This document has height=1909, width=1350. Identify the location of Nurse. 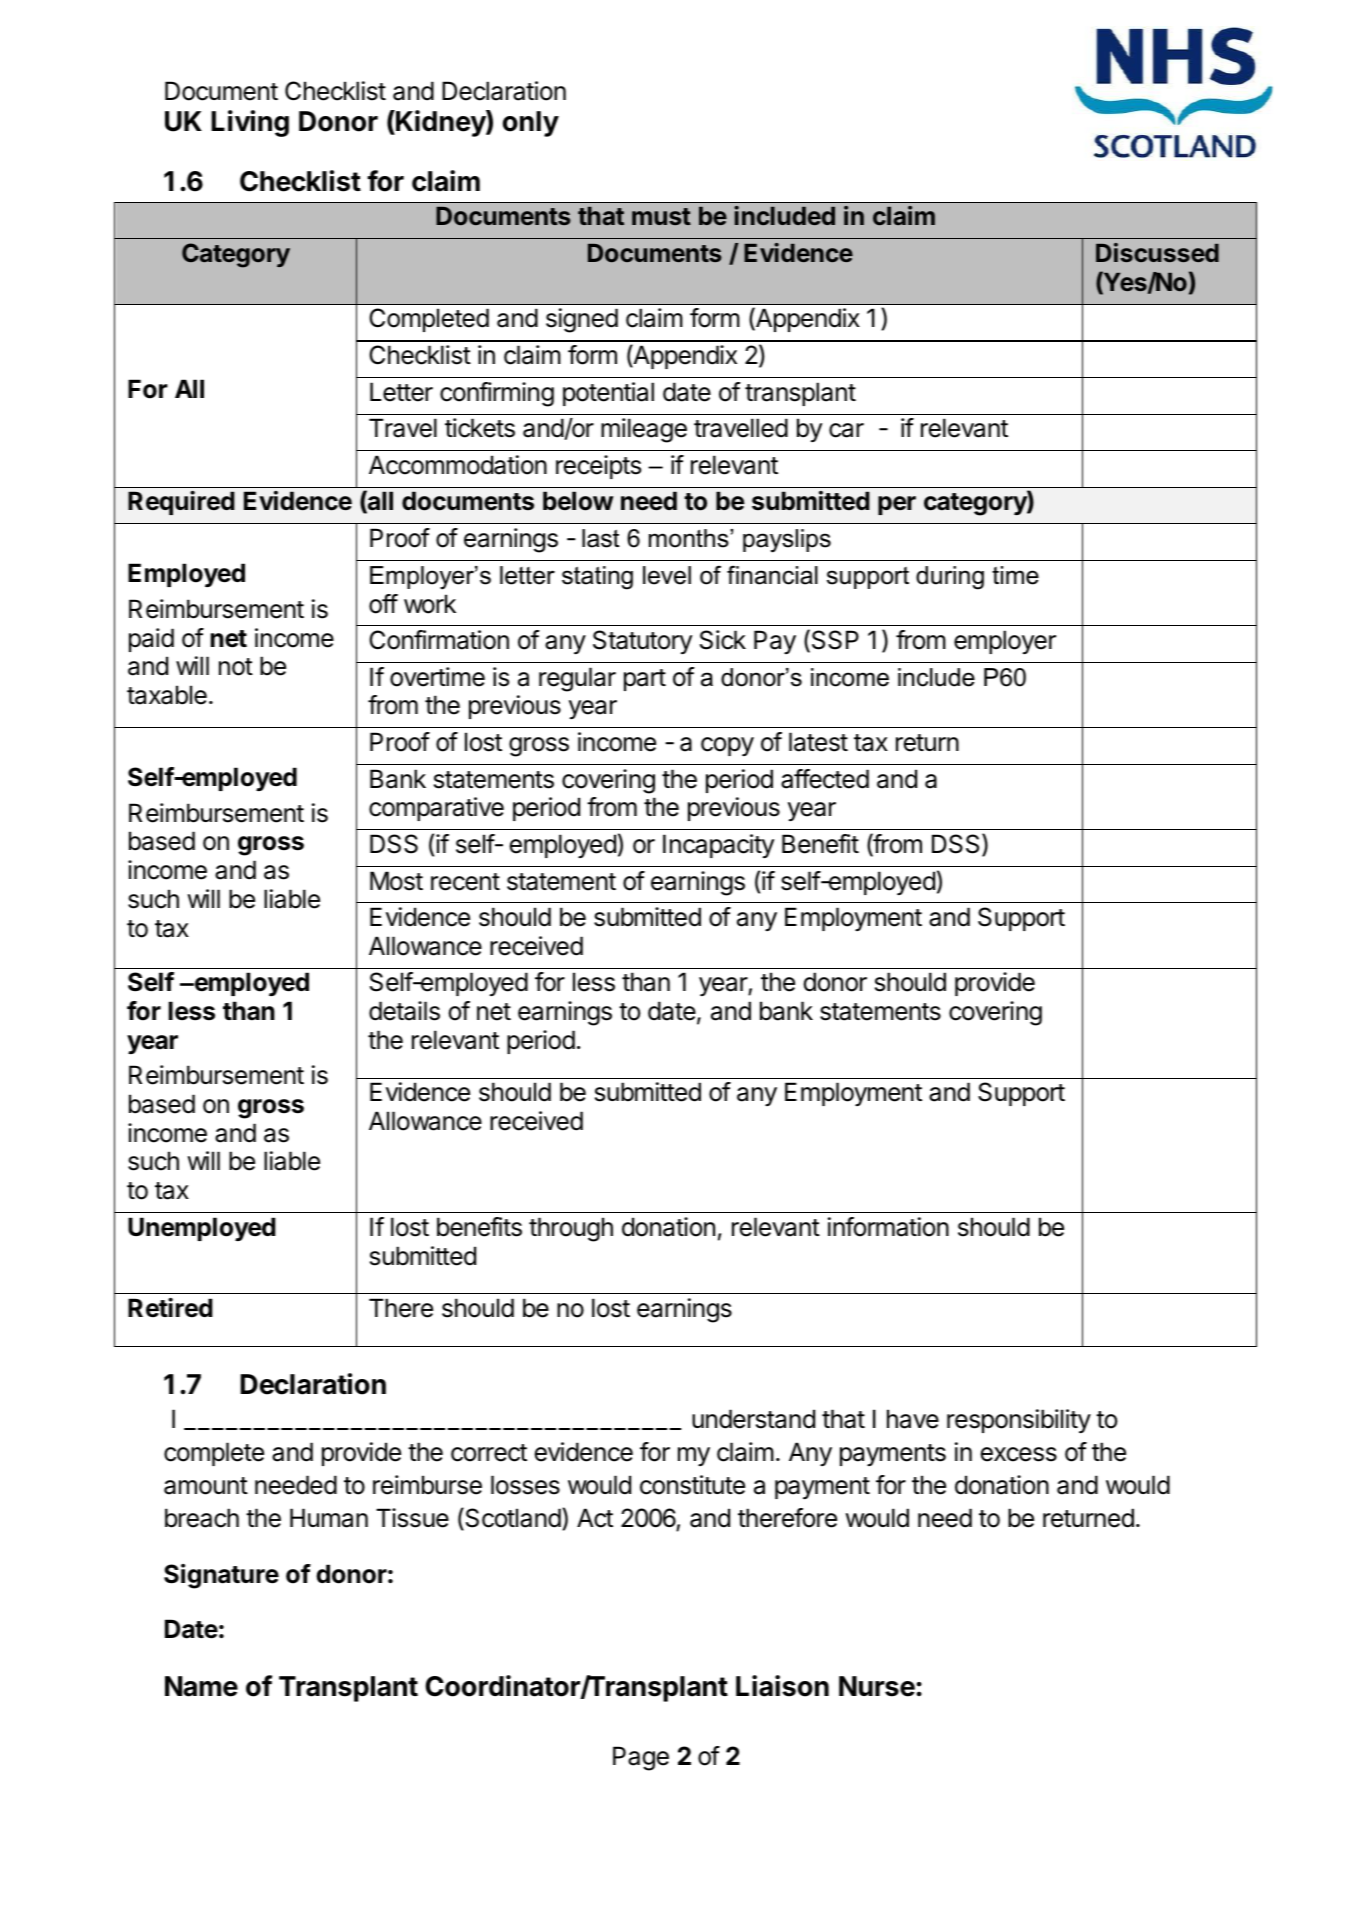
(877, 1686).
